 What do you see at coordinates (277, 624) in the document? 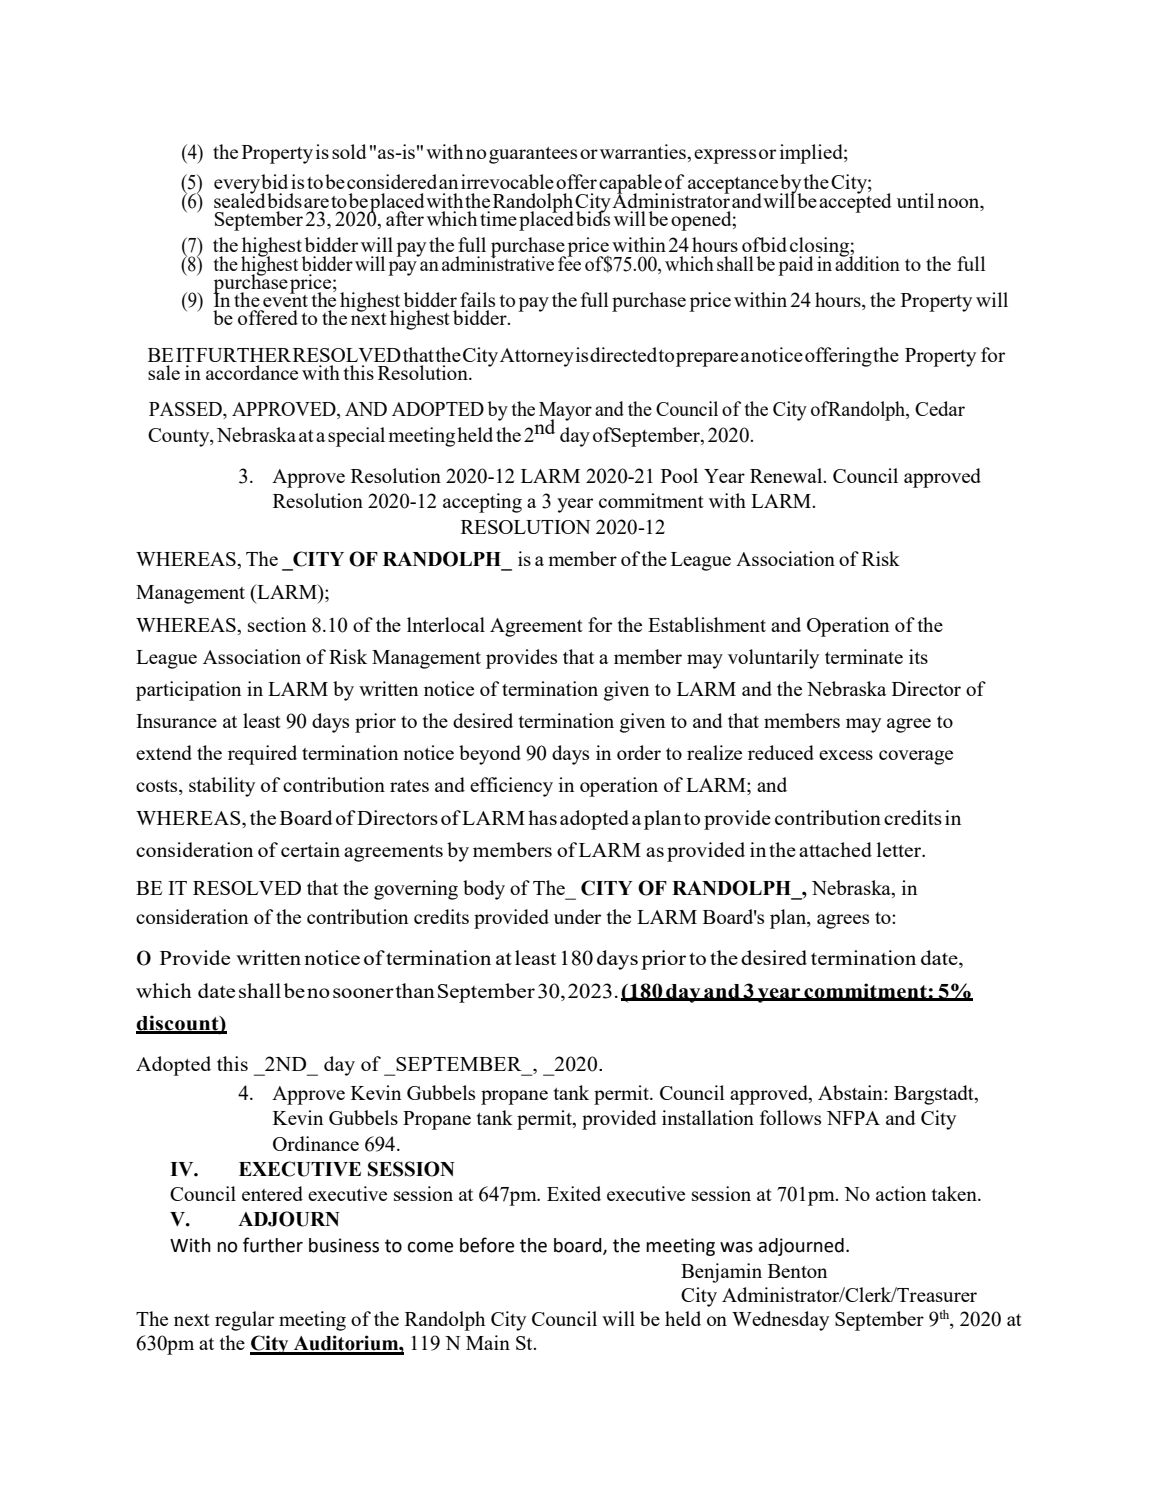
I see `section` at bounding box center [277, 624].
